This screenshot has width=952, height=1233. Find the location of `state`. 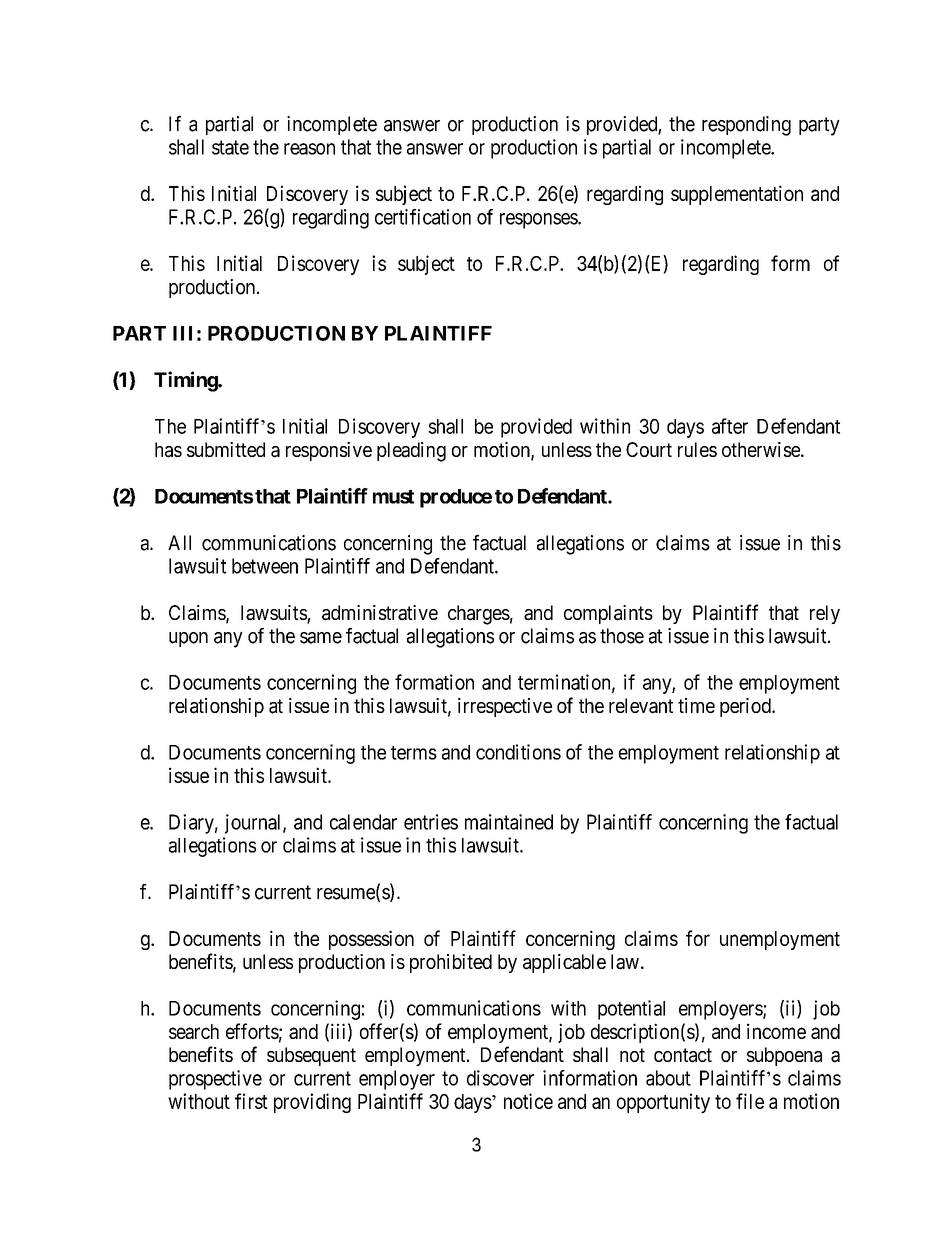

state is located at coordinates (230, 147).
